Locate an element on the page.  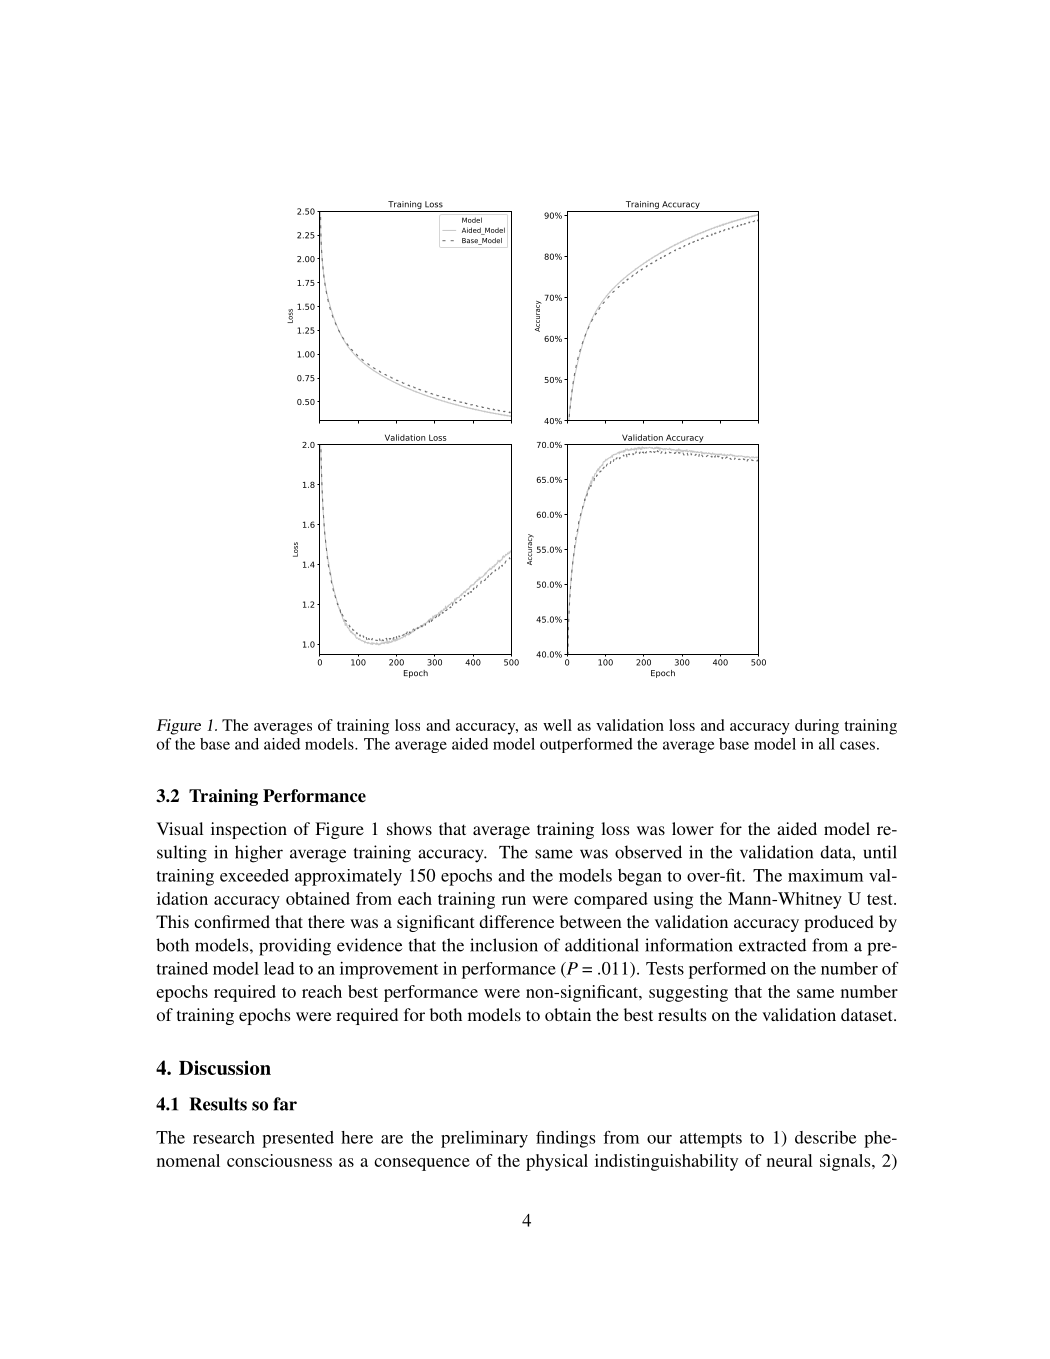
physical is located at coordinates (557, 1162).
